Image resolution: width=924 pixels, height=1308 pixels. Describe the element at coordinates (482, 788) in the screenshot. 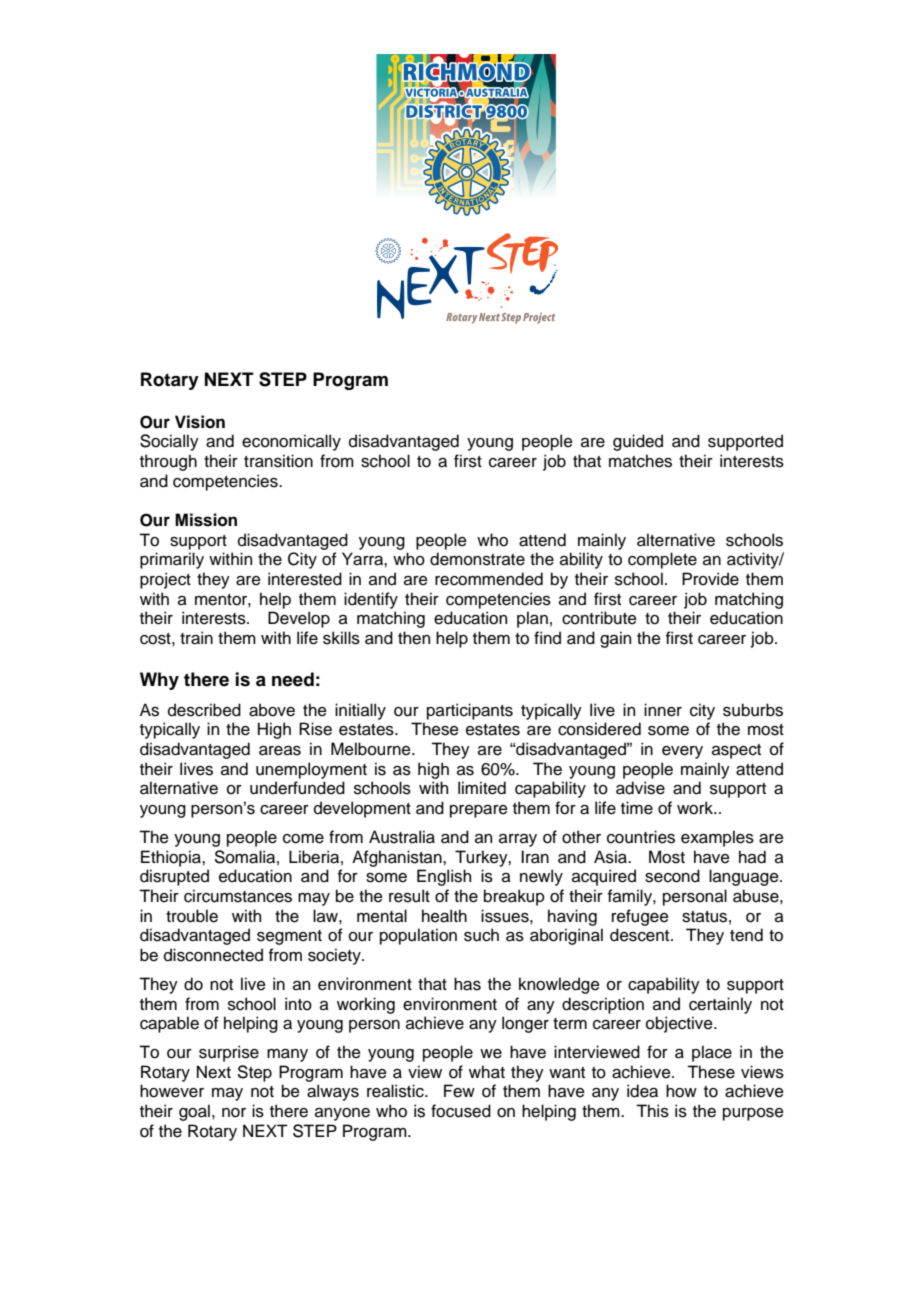

I see `limited` at that location.
